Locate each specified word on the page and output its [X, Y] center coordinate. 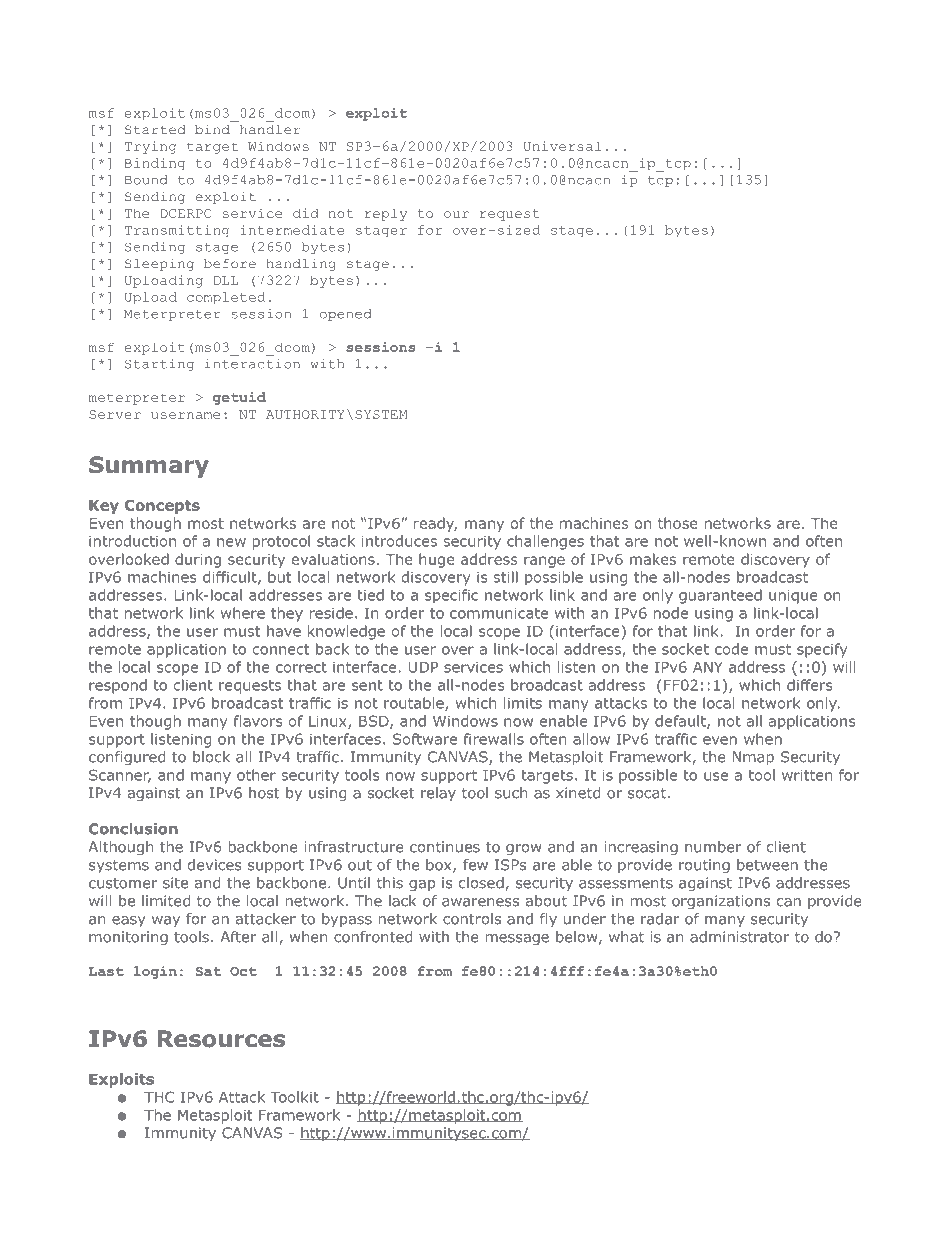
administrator [740, 937]
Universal [562, 146]
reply [386, 214]
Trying [150, 147]
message [517, 940]
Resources [221, 1039]
